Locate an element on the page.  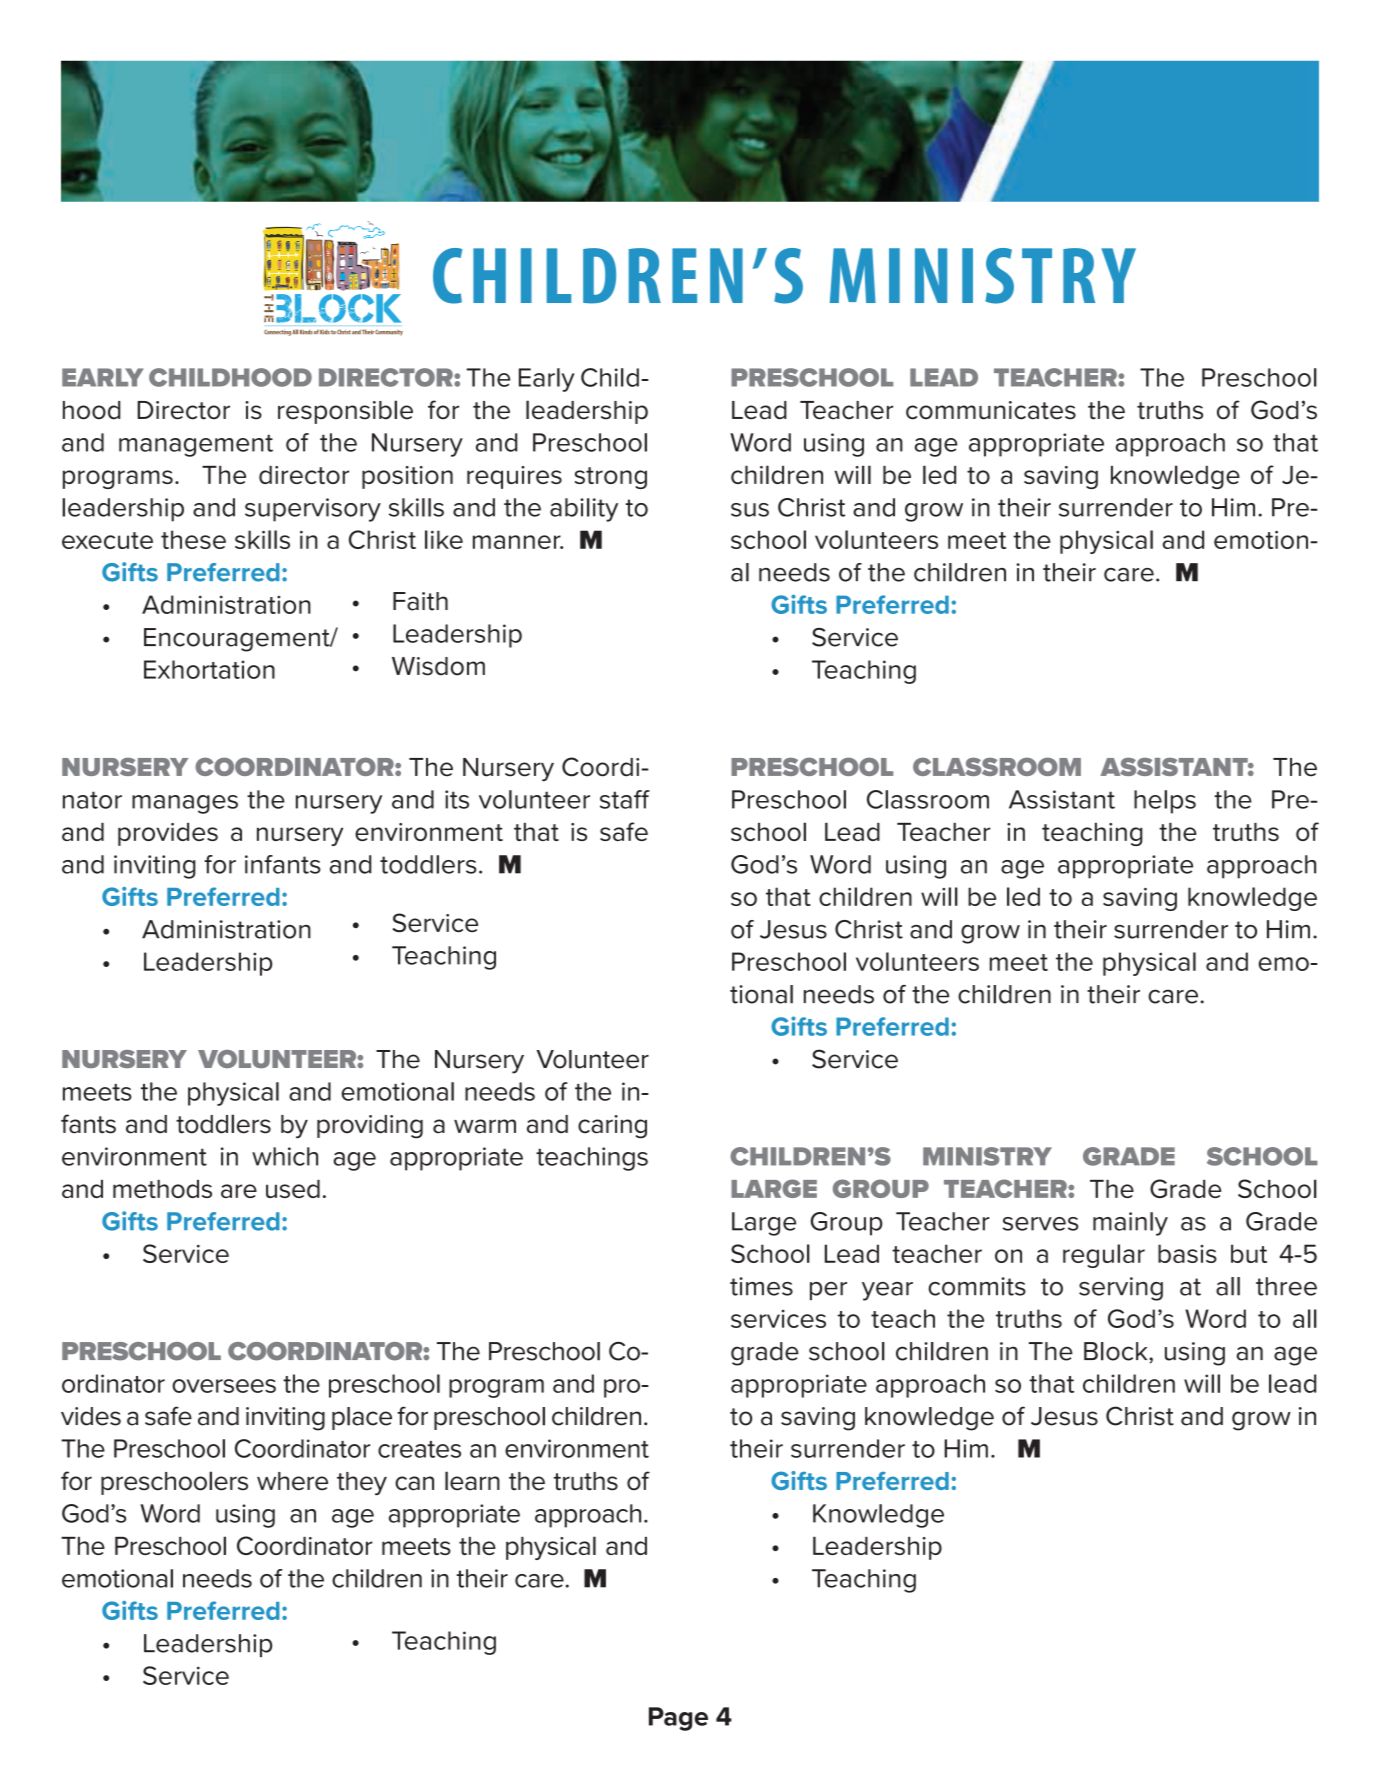
providing is located at coordinates (370, 1127).
